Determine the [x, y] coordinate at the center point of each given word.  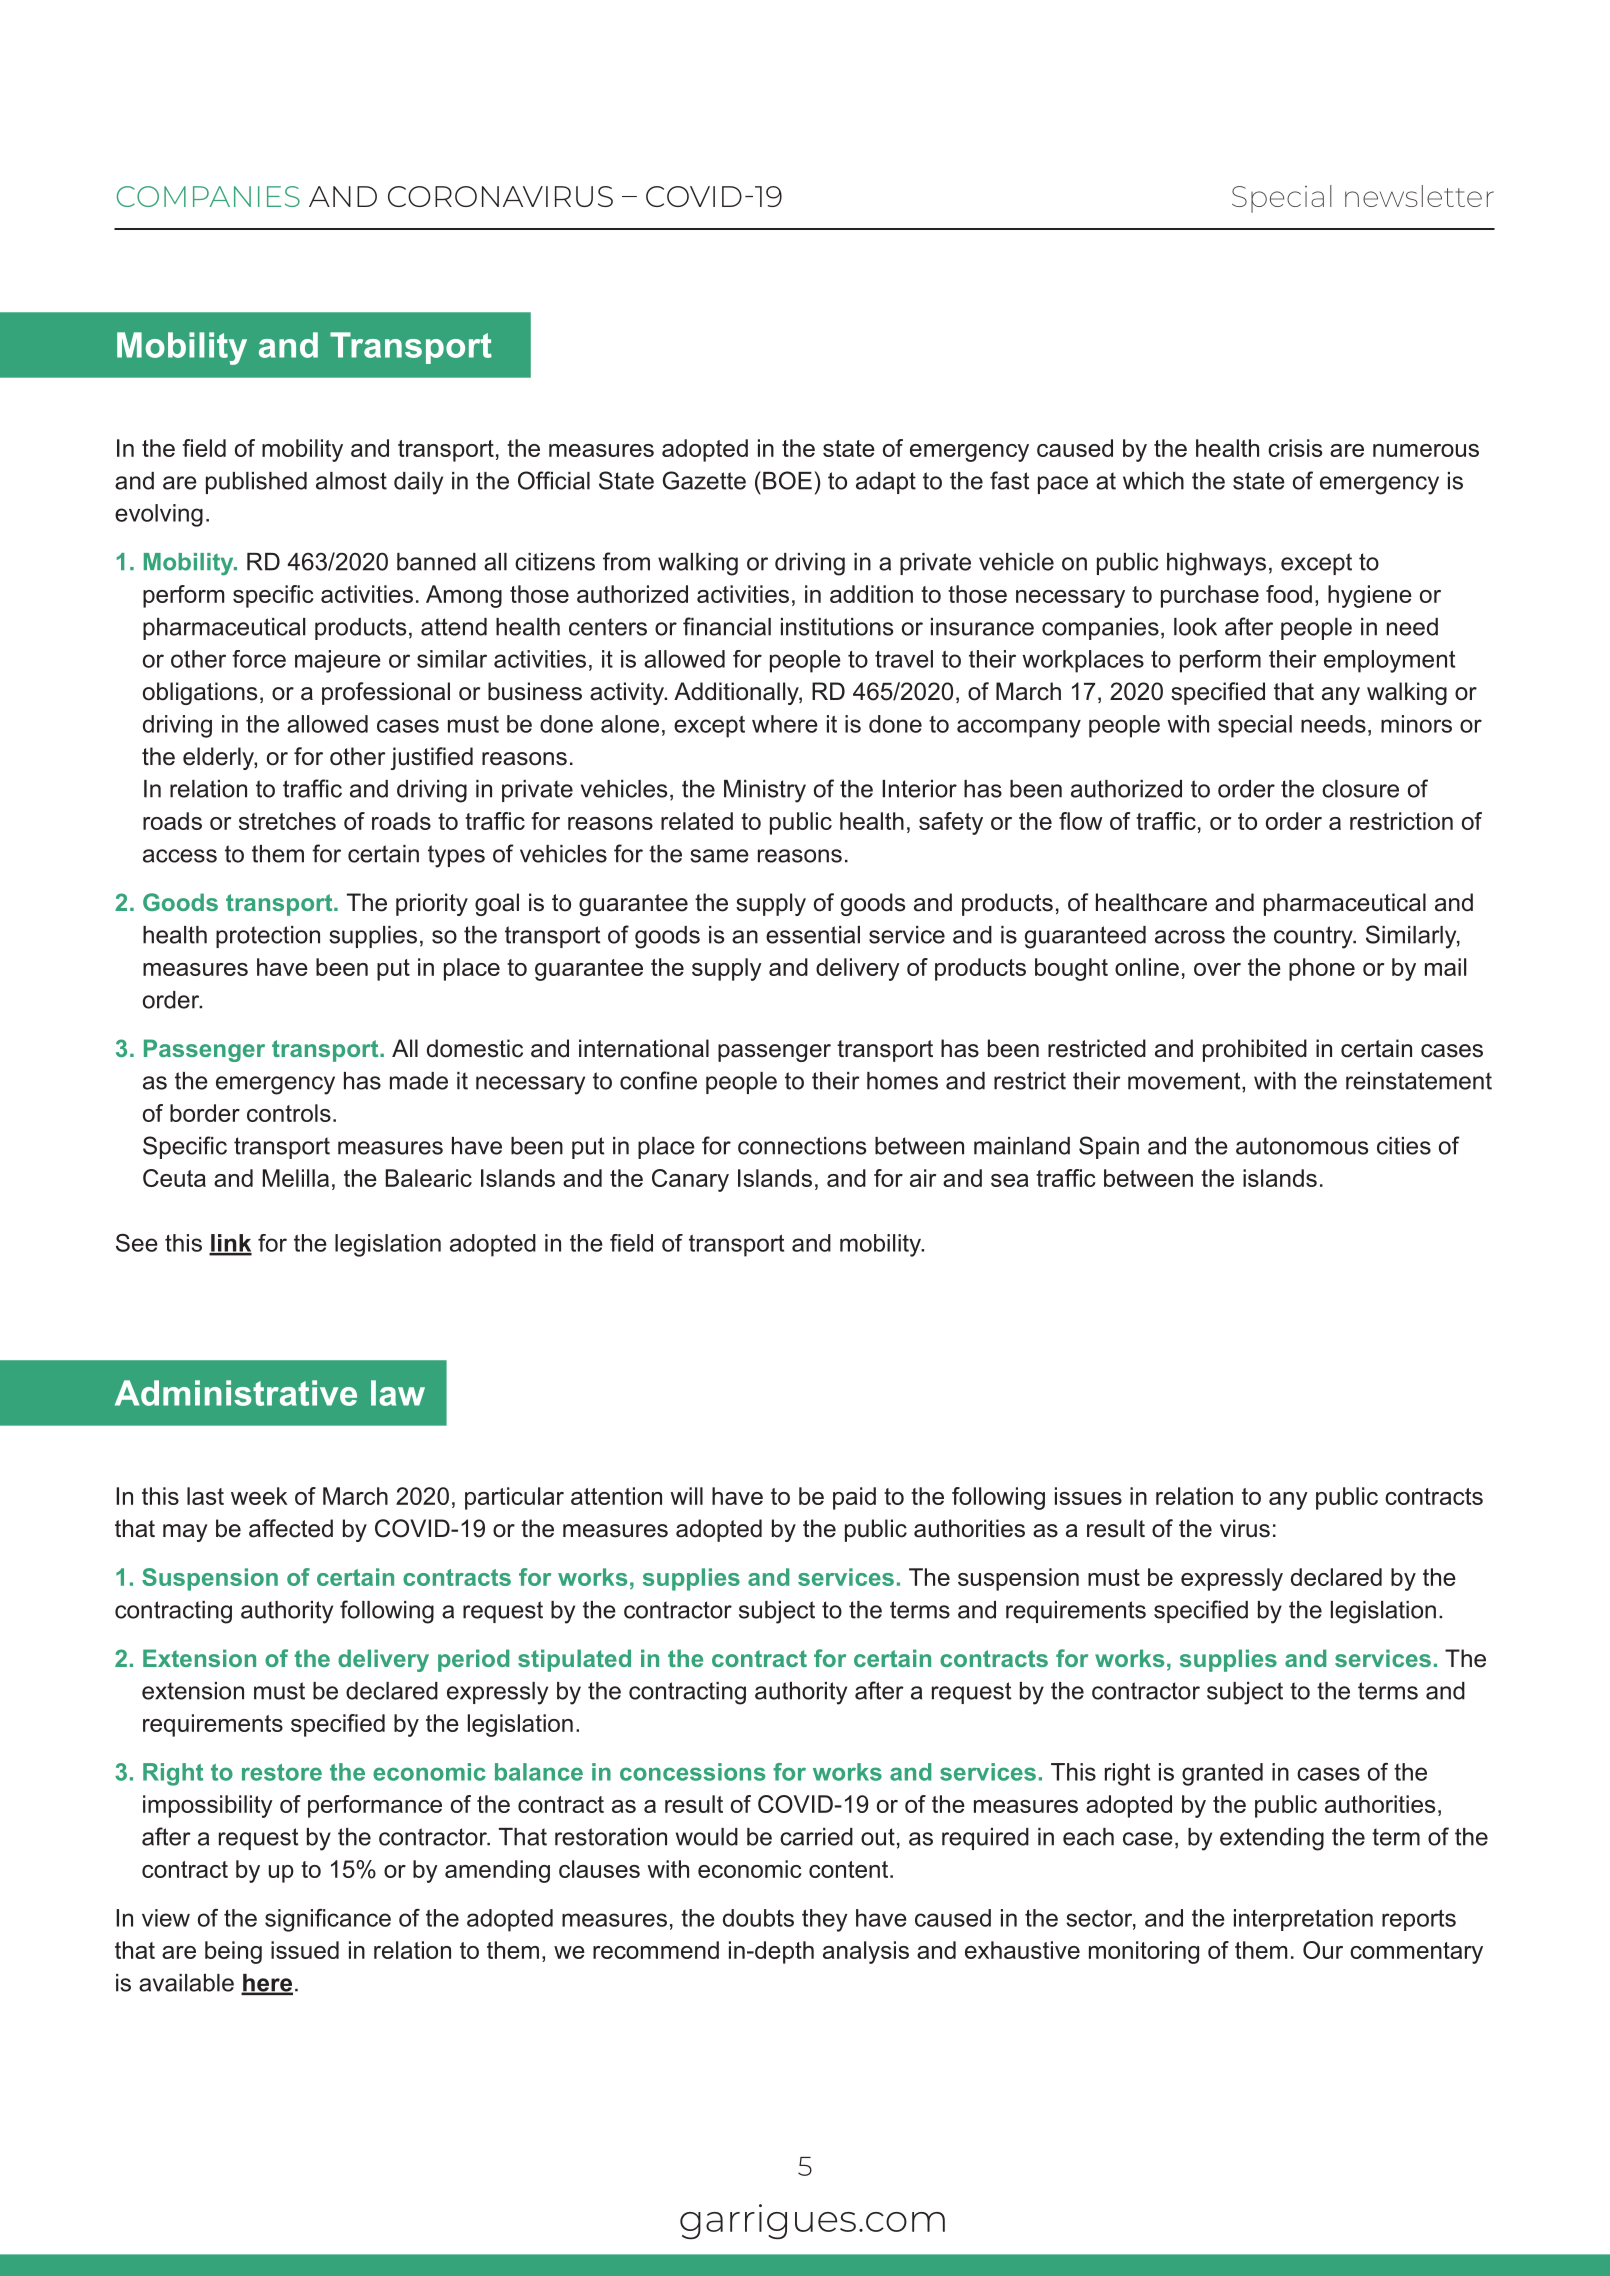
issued [305, 1950]
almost [351, 481]
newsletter [1419, 196]
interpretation [1303, 1920]
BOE [787, 480]
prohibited [1255, 1050]
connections [802, 1146]
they [825, 1920]
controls [289, 1113]
